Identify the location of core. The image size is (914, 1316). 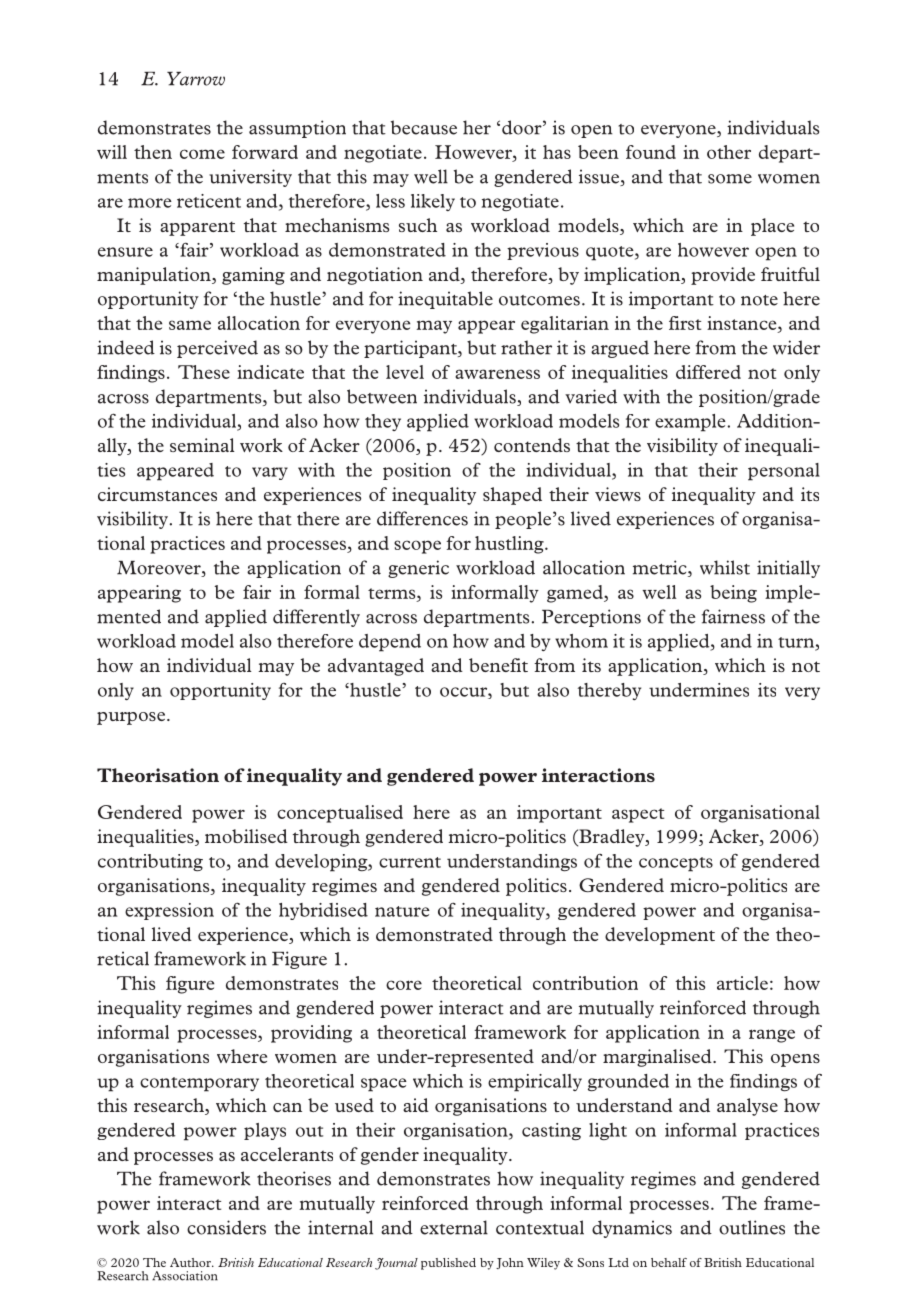
(404, 985).
